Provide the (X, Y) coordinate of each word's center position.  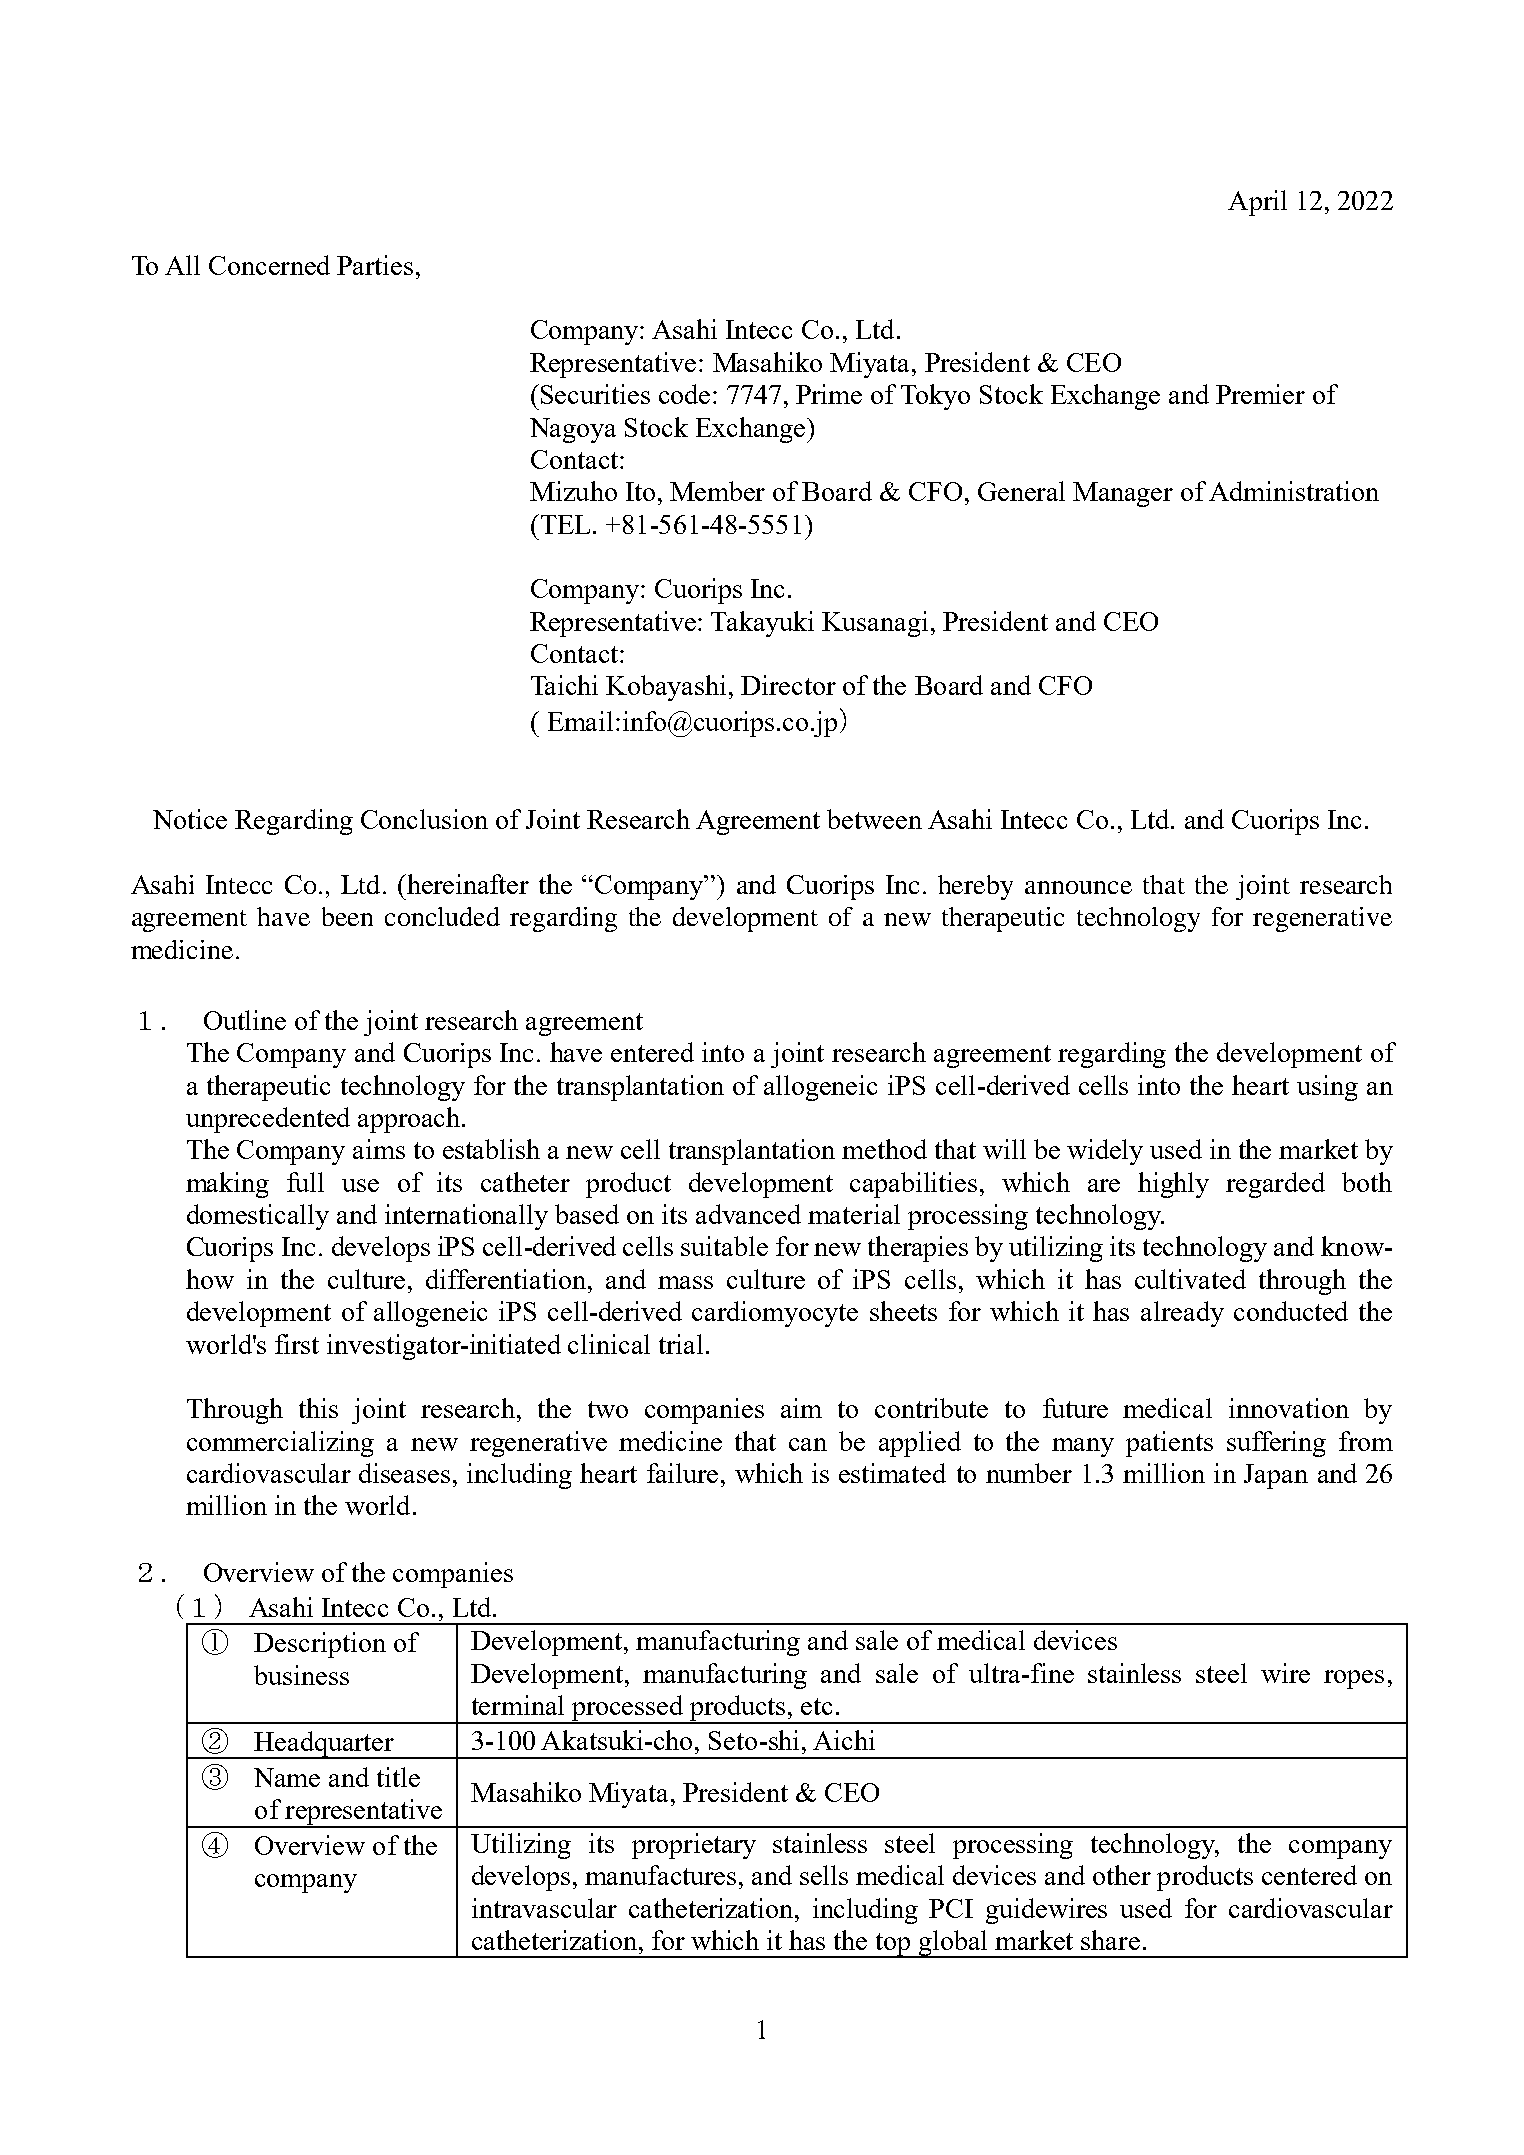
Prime (829, 394)
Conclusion (424, 819)
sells (824, 1875)
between (874, 819)
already (1182, 1314)
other (1122, 1875)
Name (287, 1777)
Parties (375, 265)
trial (681, 1344)
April (1257, 203)
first (297, 1344)
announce (1078, 887)
